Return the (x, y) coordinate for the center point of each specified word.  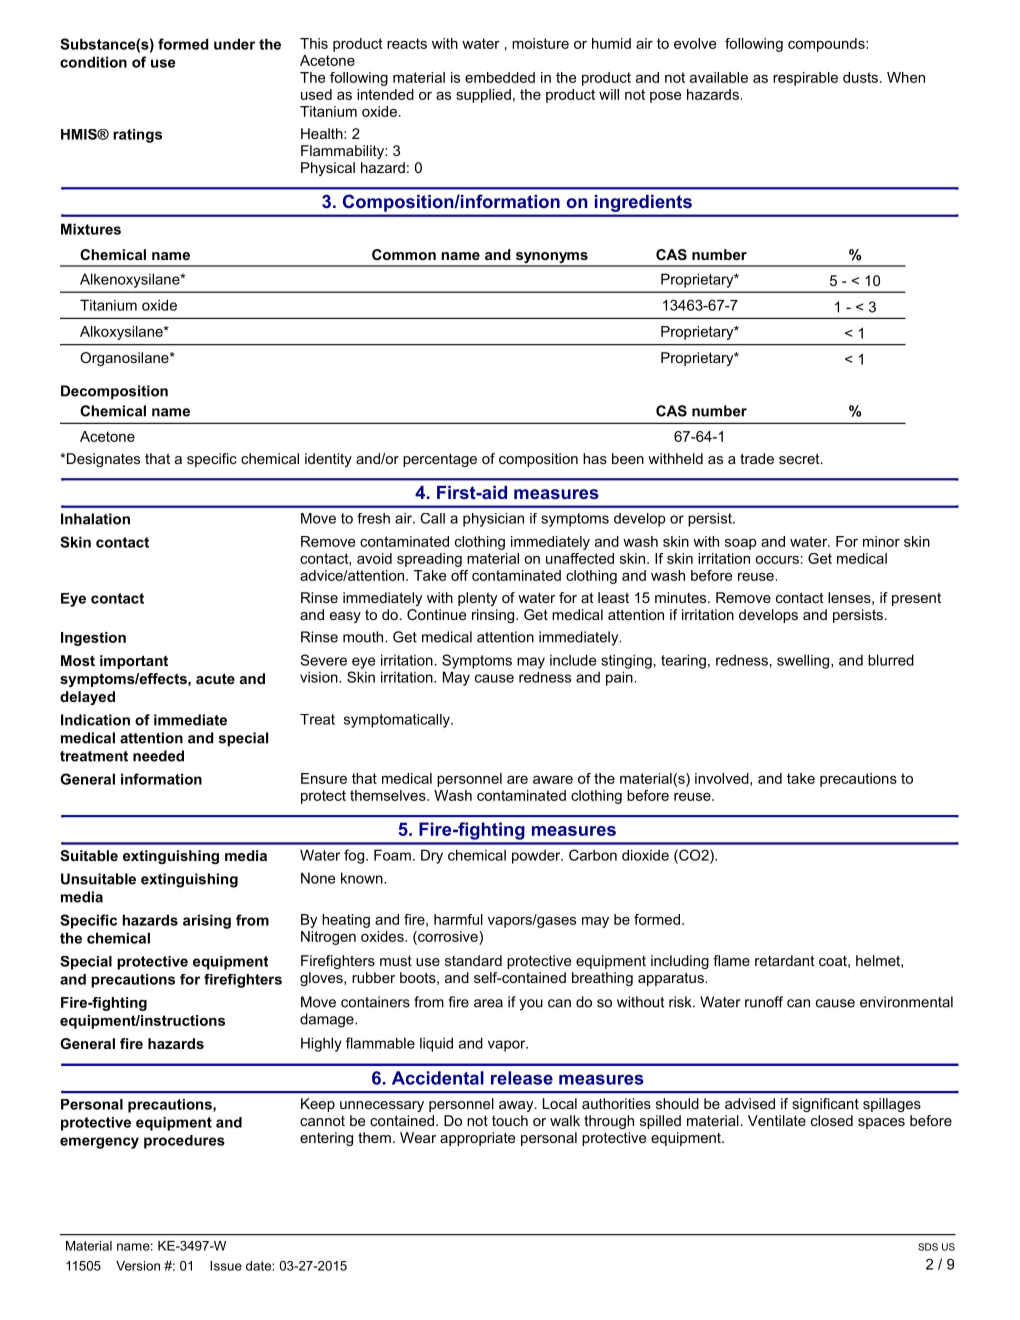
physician (493, 520)
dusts (860, 77)
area (488, 1003)
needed (158, 756)
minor (881, 541)
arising (207, 921)
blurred (891, 660)
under (234, 44)
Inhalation (95, 519)
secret (800, 458)
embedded (500, 77)
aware (553, 780)
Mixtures (91, 229)
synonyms (551, 259)
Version (138, 1266)
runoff (764, 1002)
